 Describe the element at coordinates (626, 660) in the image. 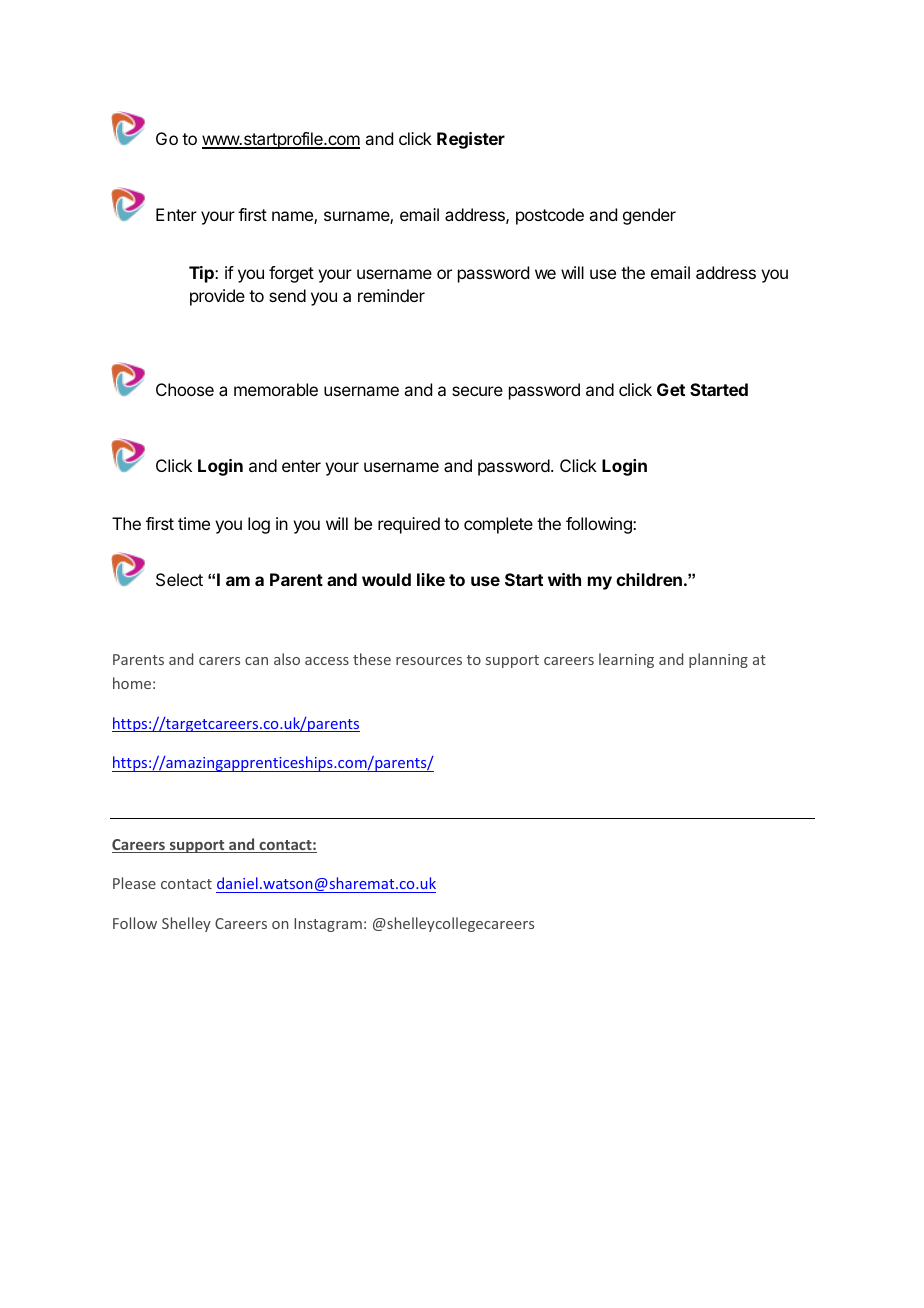

I see `learning` at that location.
